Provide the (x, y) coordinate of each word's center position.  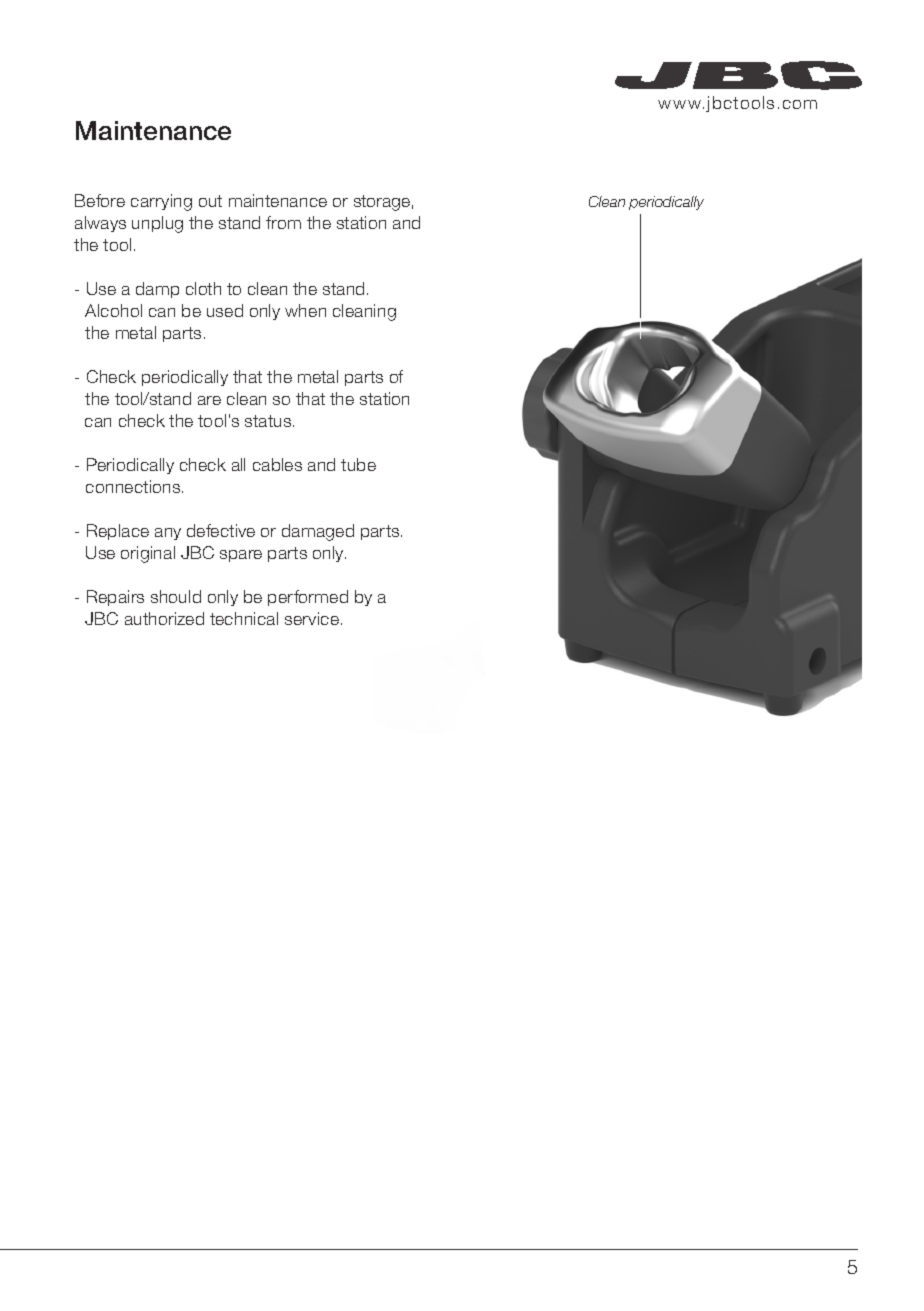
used (225, 310)
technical (244, 618)
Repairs (115, 598)
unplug (157, 224)
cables (277, 464)
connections (134, 486)
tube (358, 464)
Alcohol (113, 310)
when (305, 310)
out (210, 201)
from (283, 222)
